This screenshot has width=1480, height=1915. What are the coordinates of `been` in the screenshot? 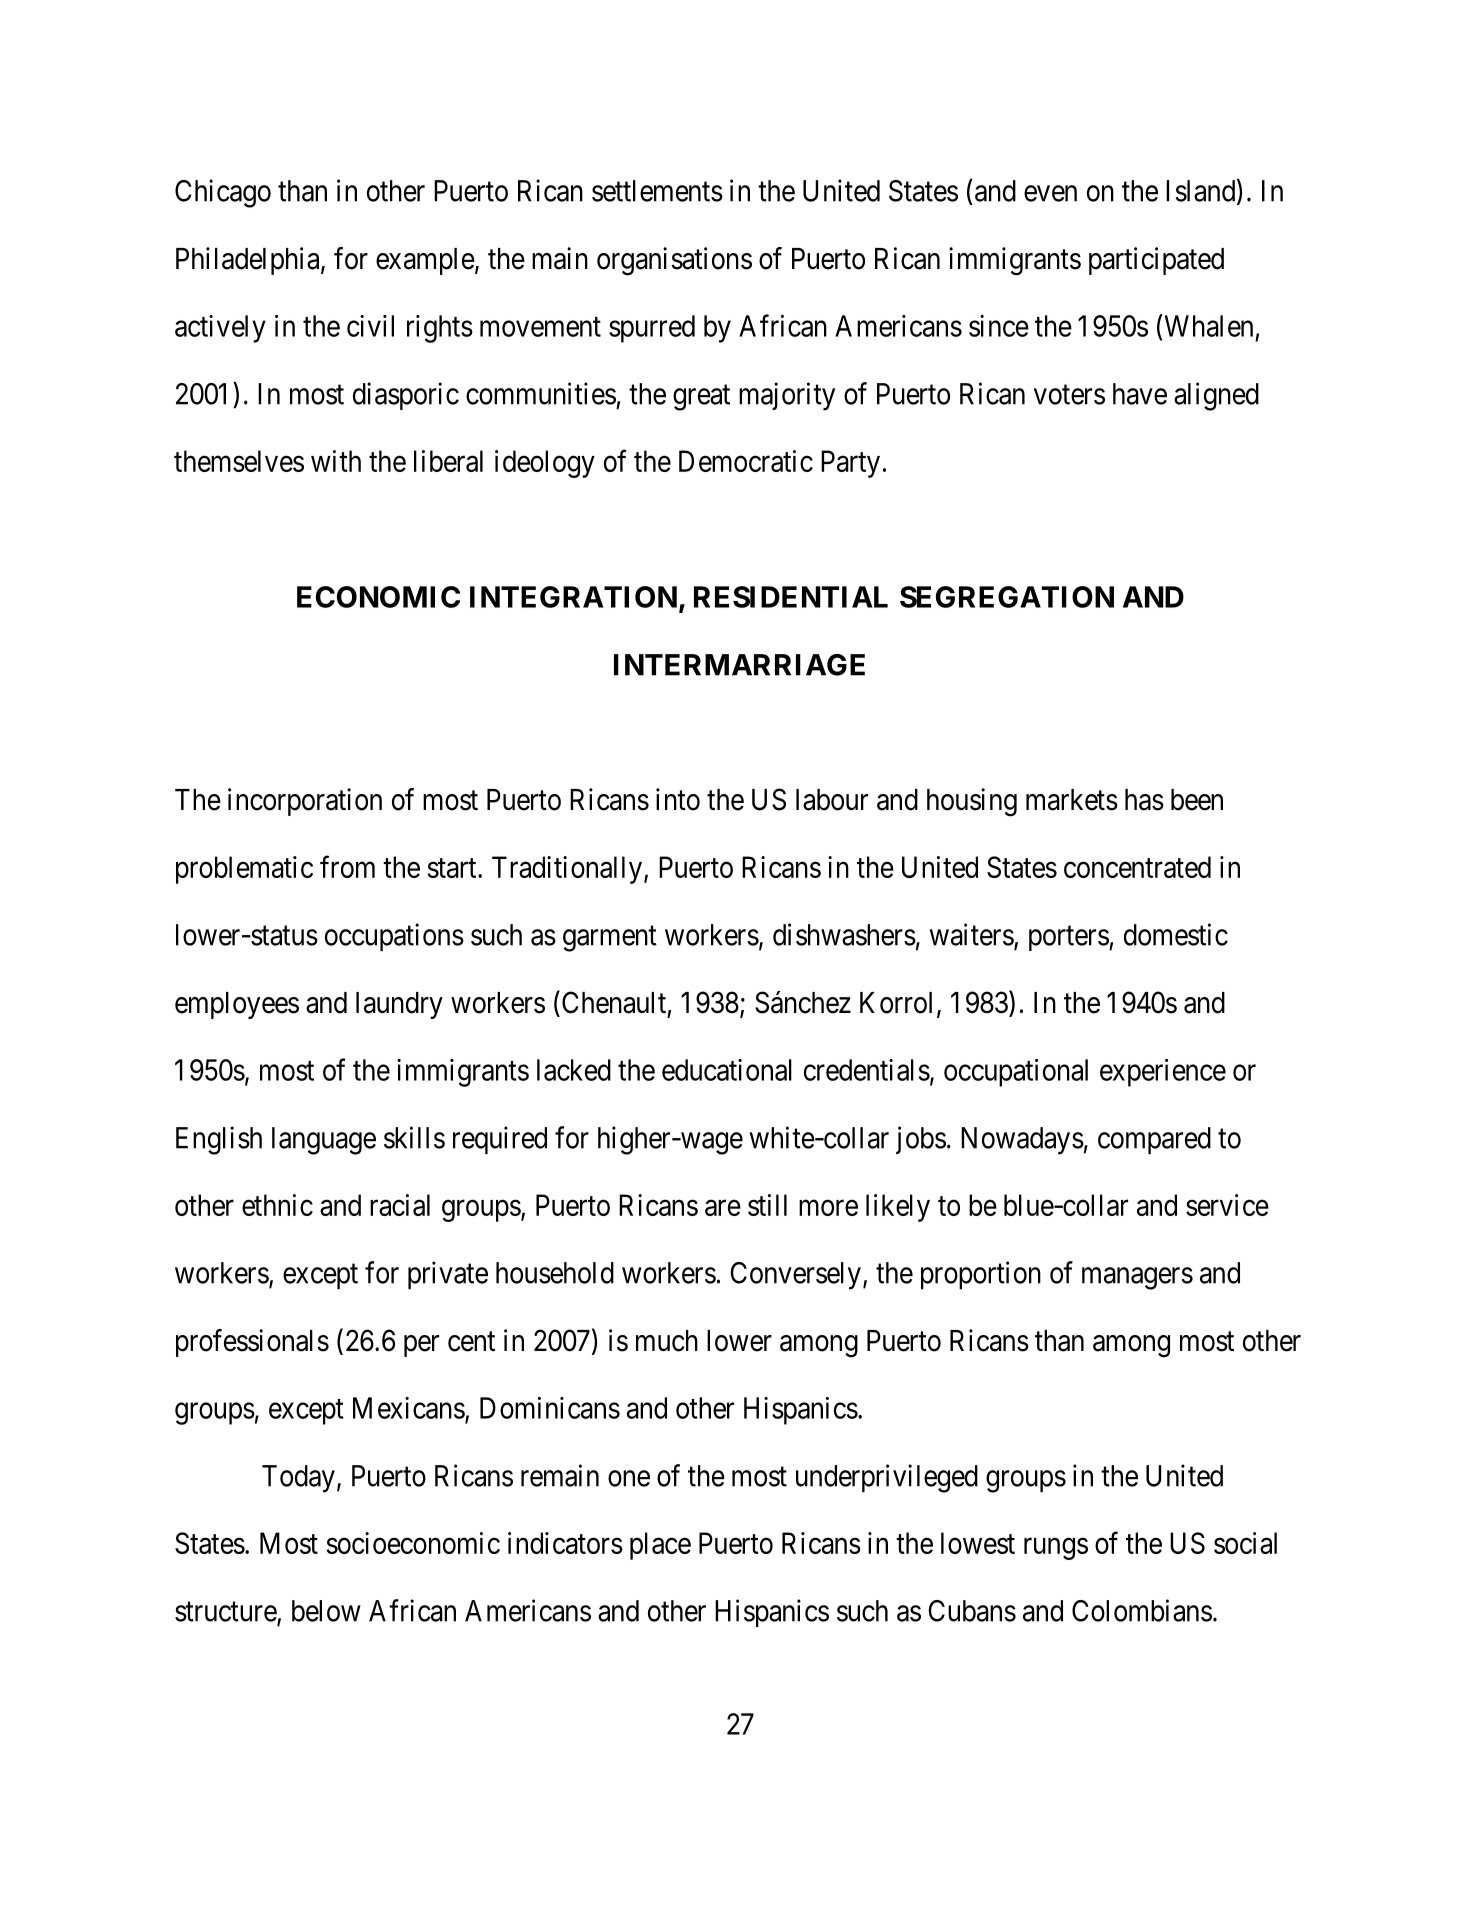 It's located at (1197, 800).
